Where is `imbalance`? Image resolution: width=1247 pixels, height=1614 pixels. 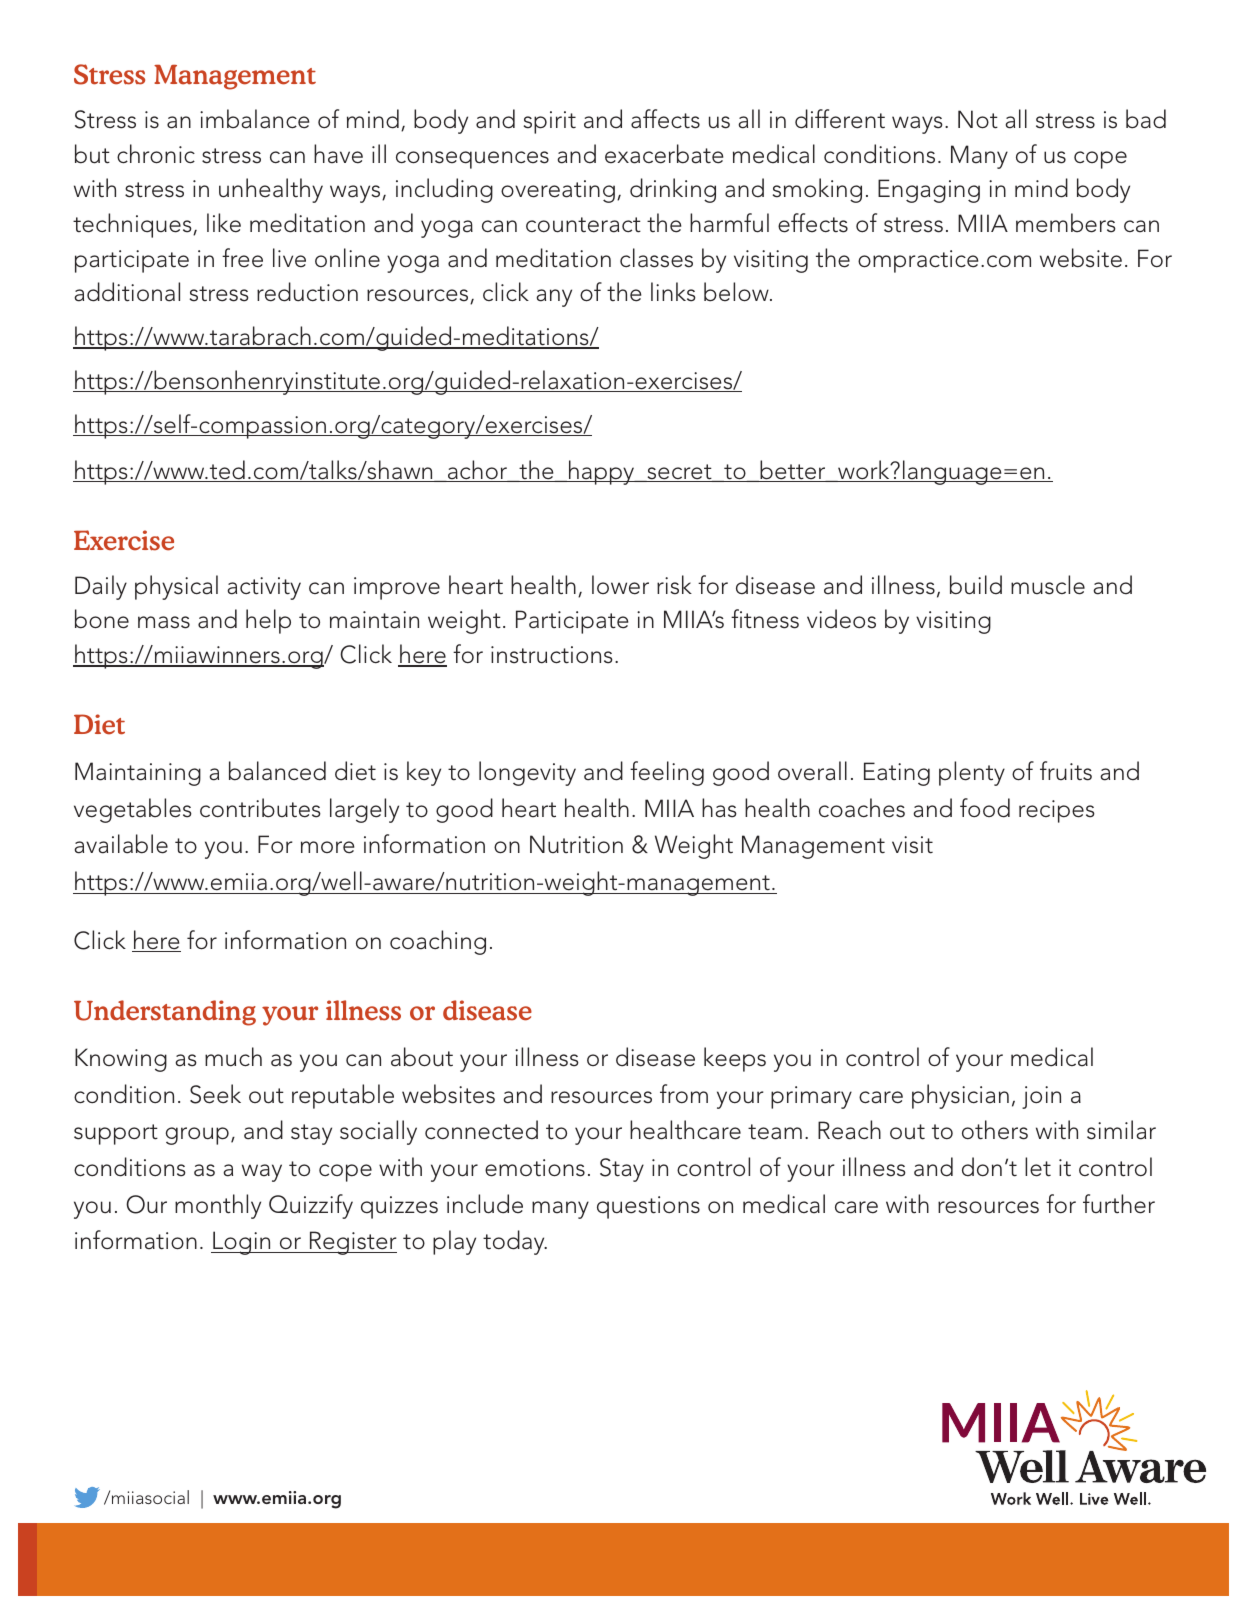
imbalance is located at coordinates (255, 119).
